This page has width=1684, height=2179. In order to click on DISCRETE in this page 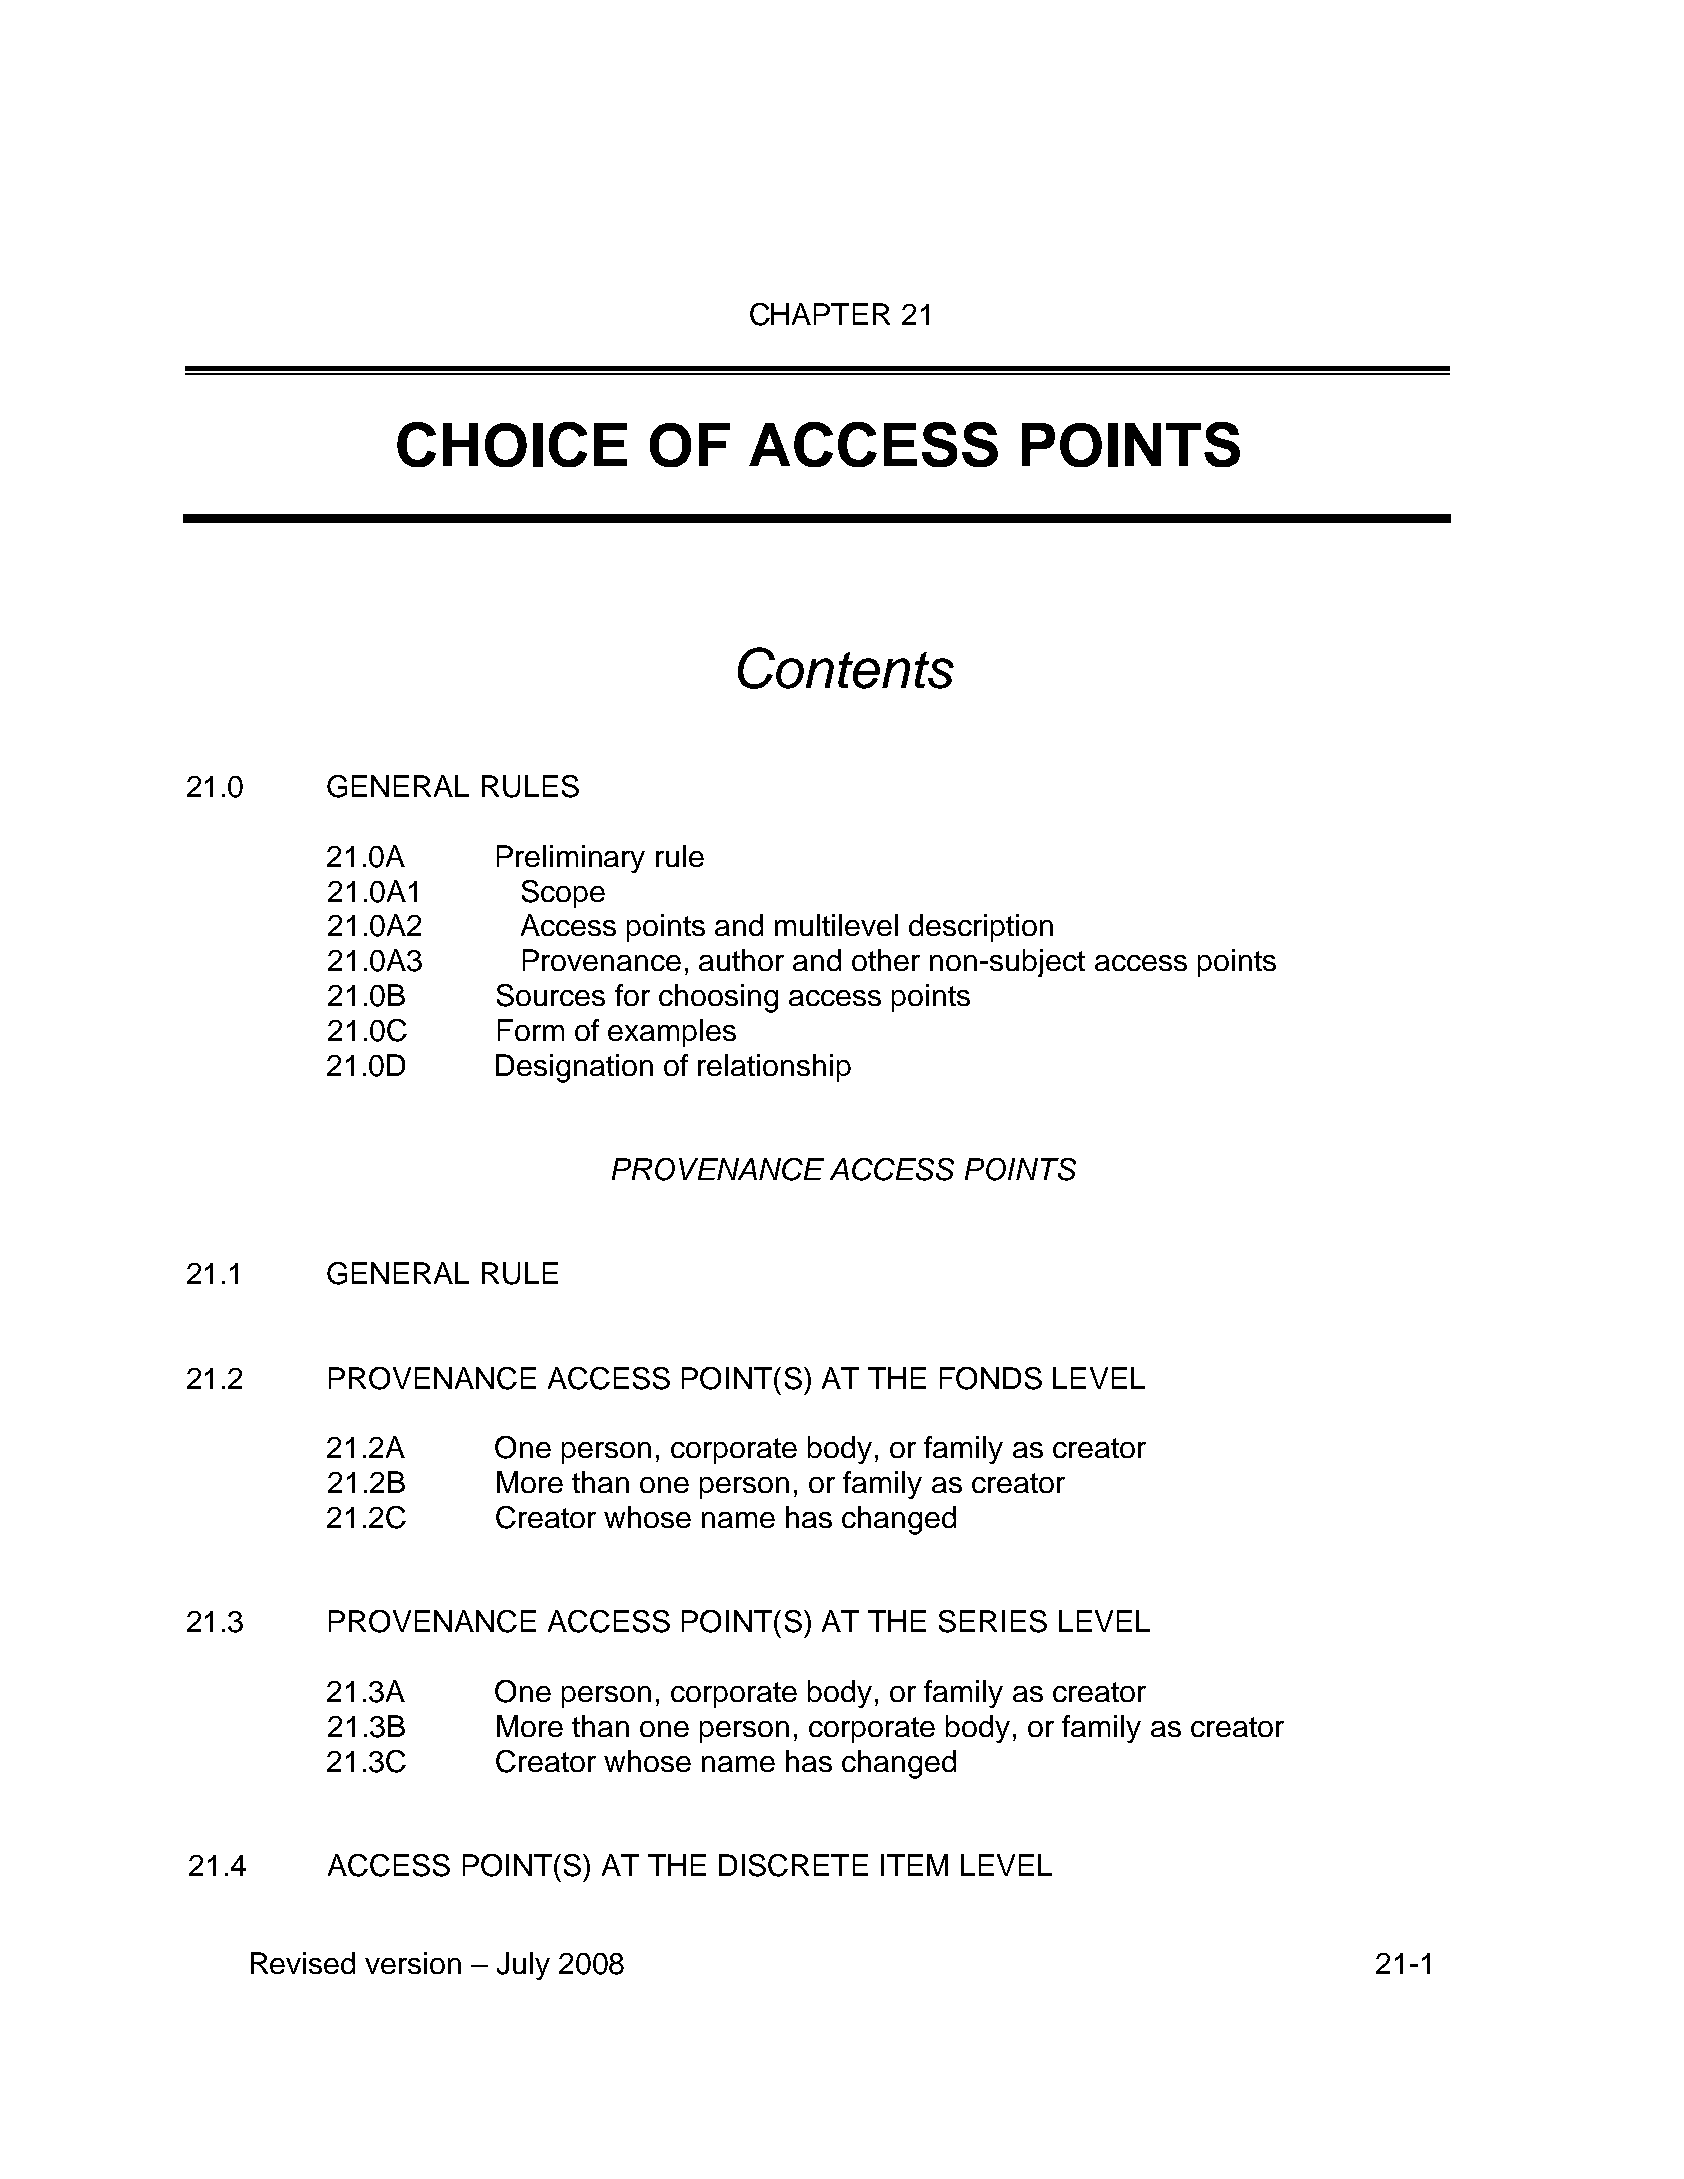, I will do `click(793, 1865)`.
